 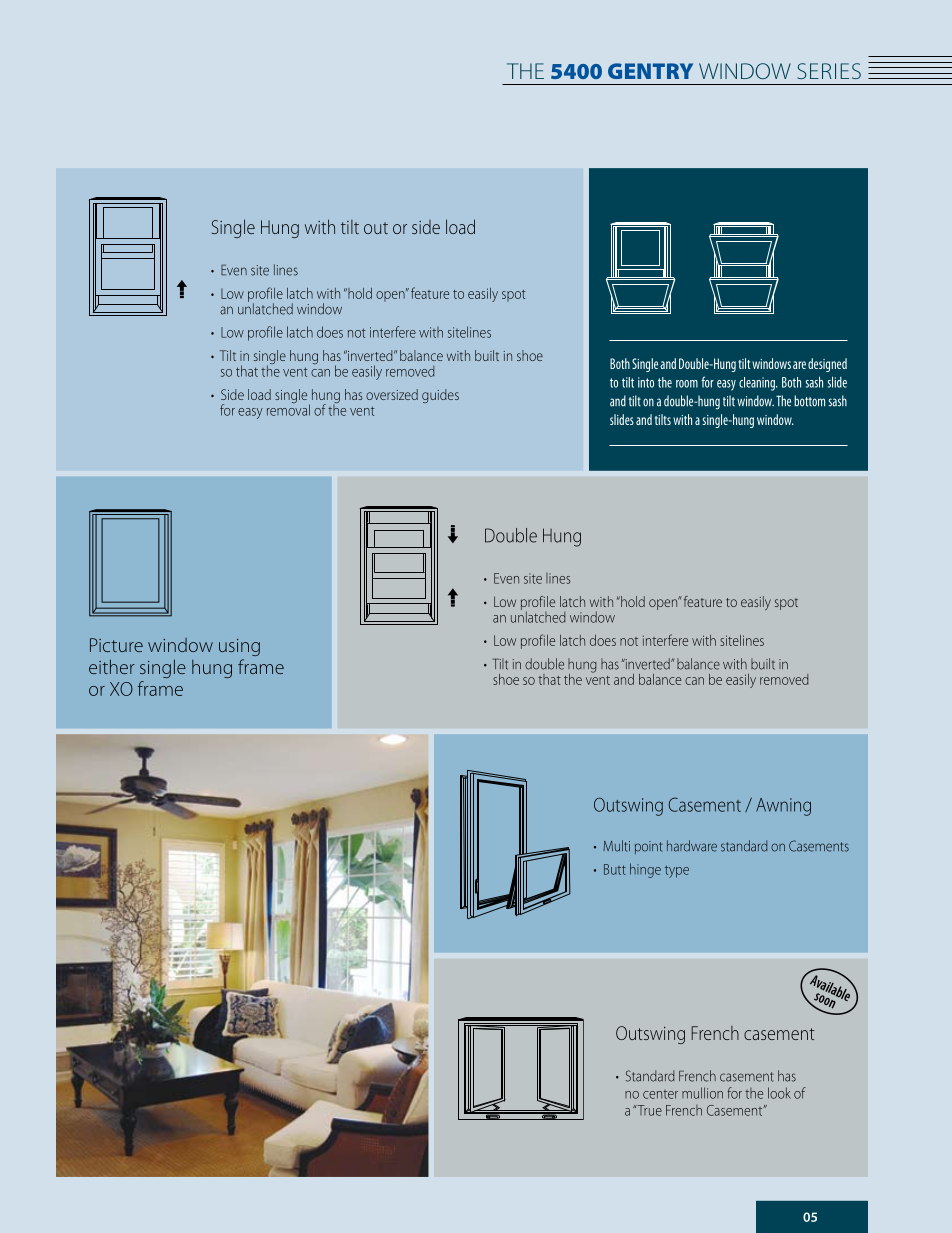 What do you see at coordinates (650, 71) in the document?
I see `GENTRY` at bounding box center [650, 71].
